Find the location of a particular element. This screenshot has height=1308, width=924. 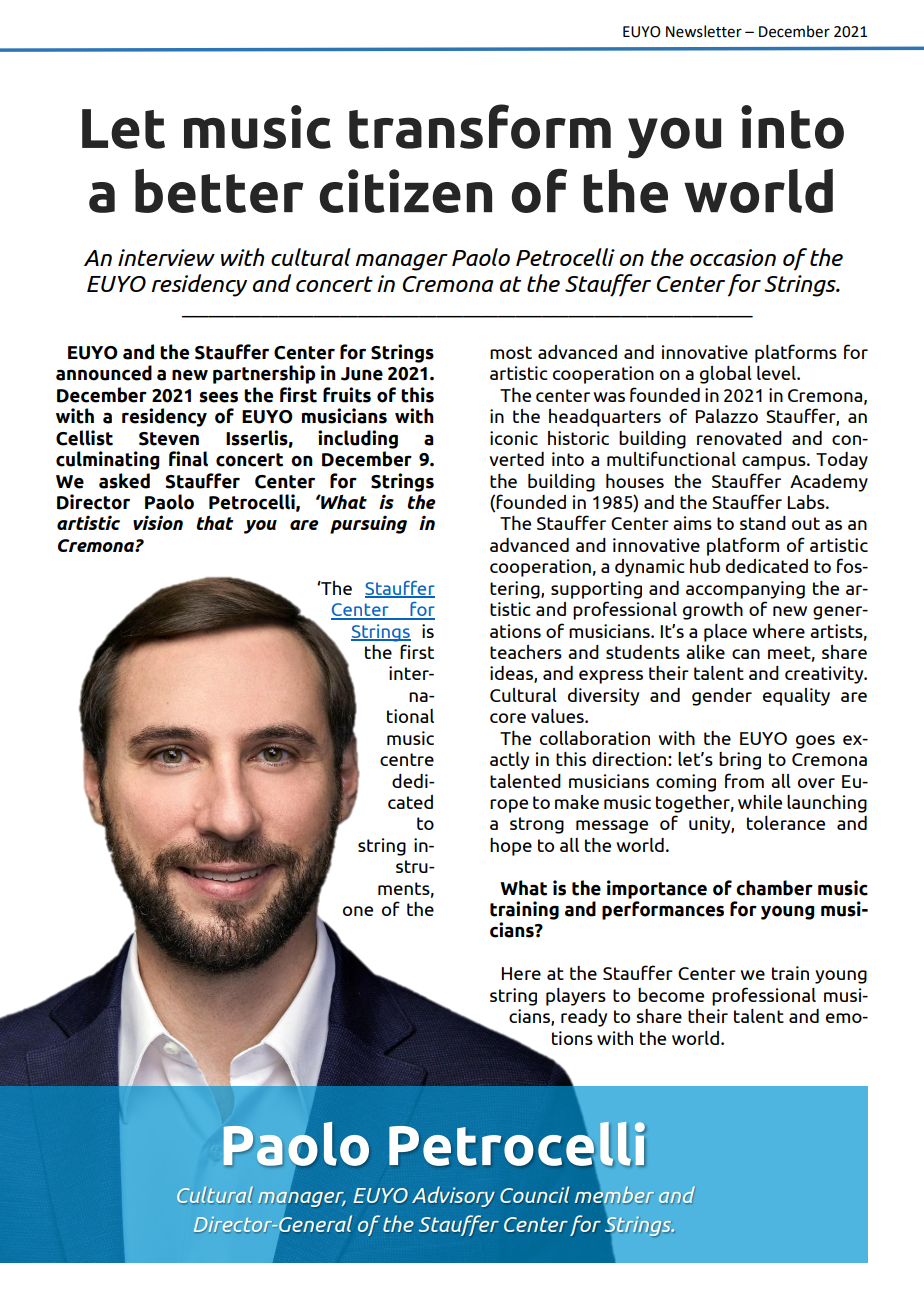

centre is located at coordinates (407, 759).
